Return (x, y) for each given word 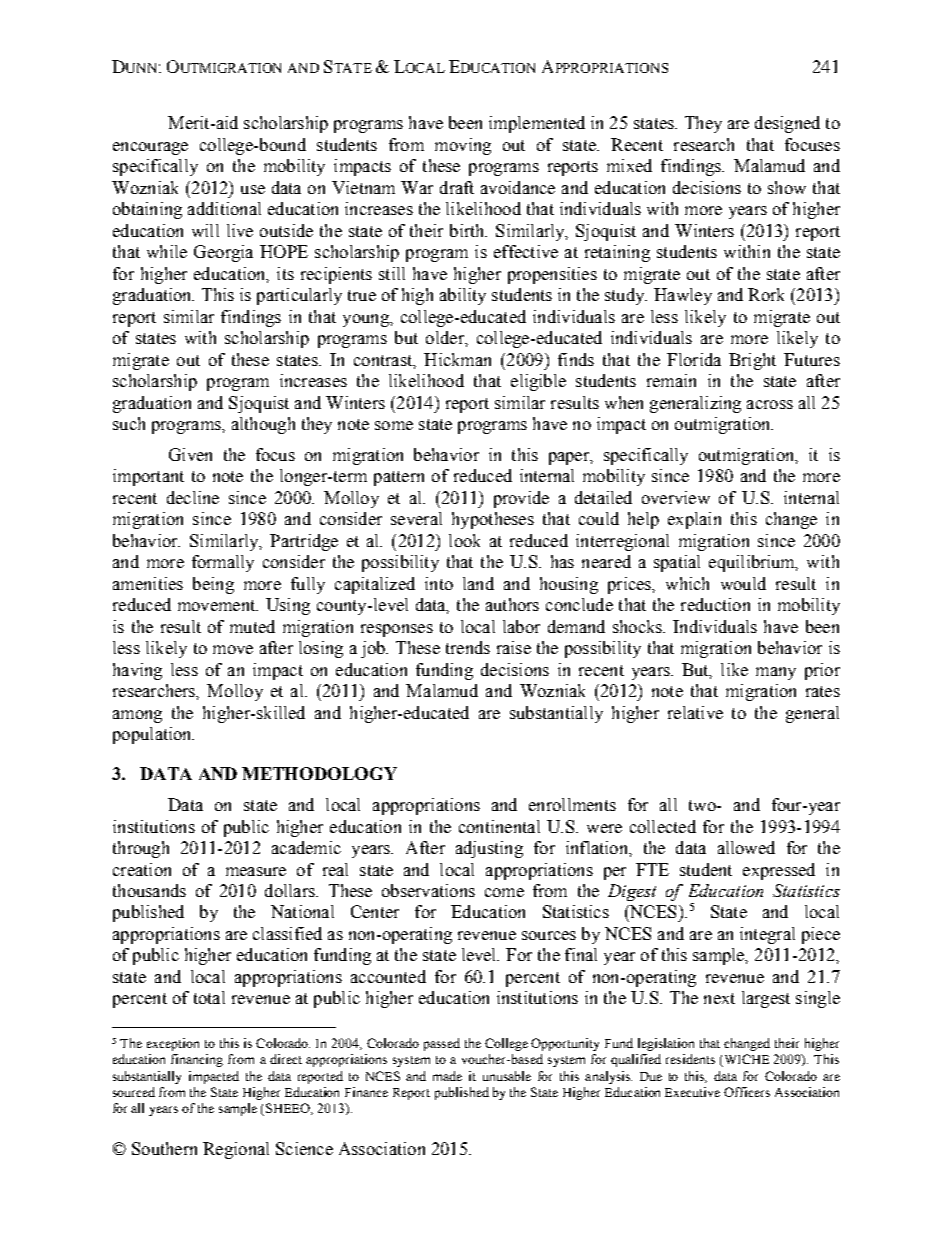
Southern (164, 1148)
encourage (150, 148)
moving (463, 146)
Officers (747, 1092)
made (447, 1076)
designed (787, 124)
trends (468, 647)
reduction (715, 604)
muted (252, 626)
